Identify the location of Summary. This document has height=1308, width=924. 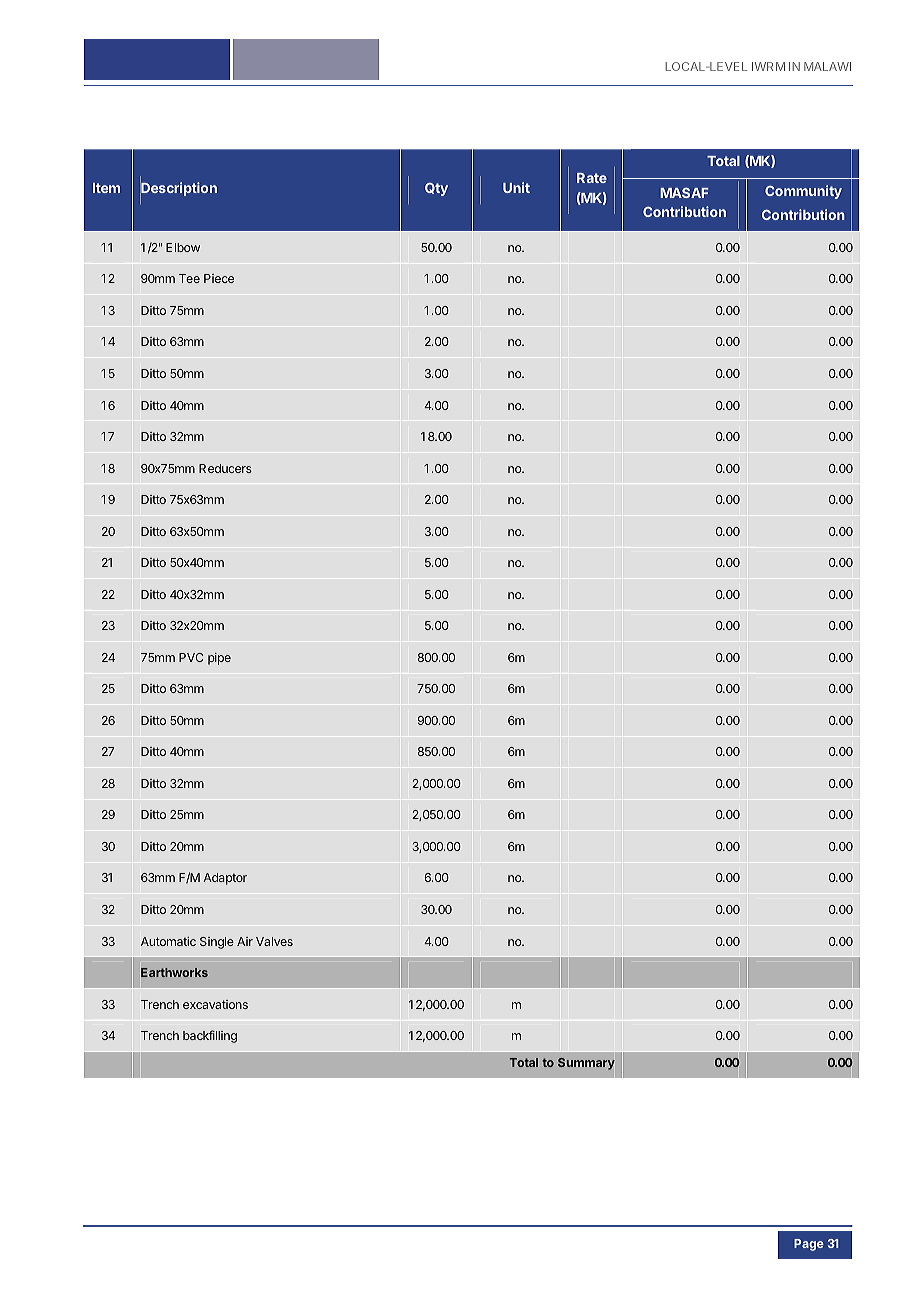
(586, 1064).
